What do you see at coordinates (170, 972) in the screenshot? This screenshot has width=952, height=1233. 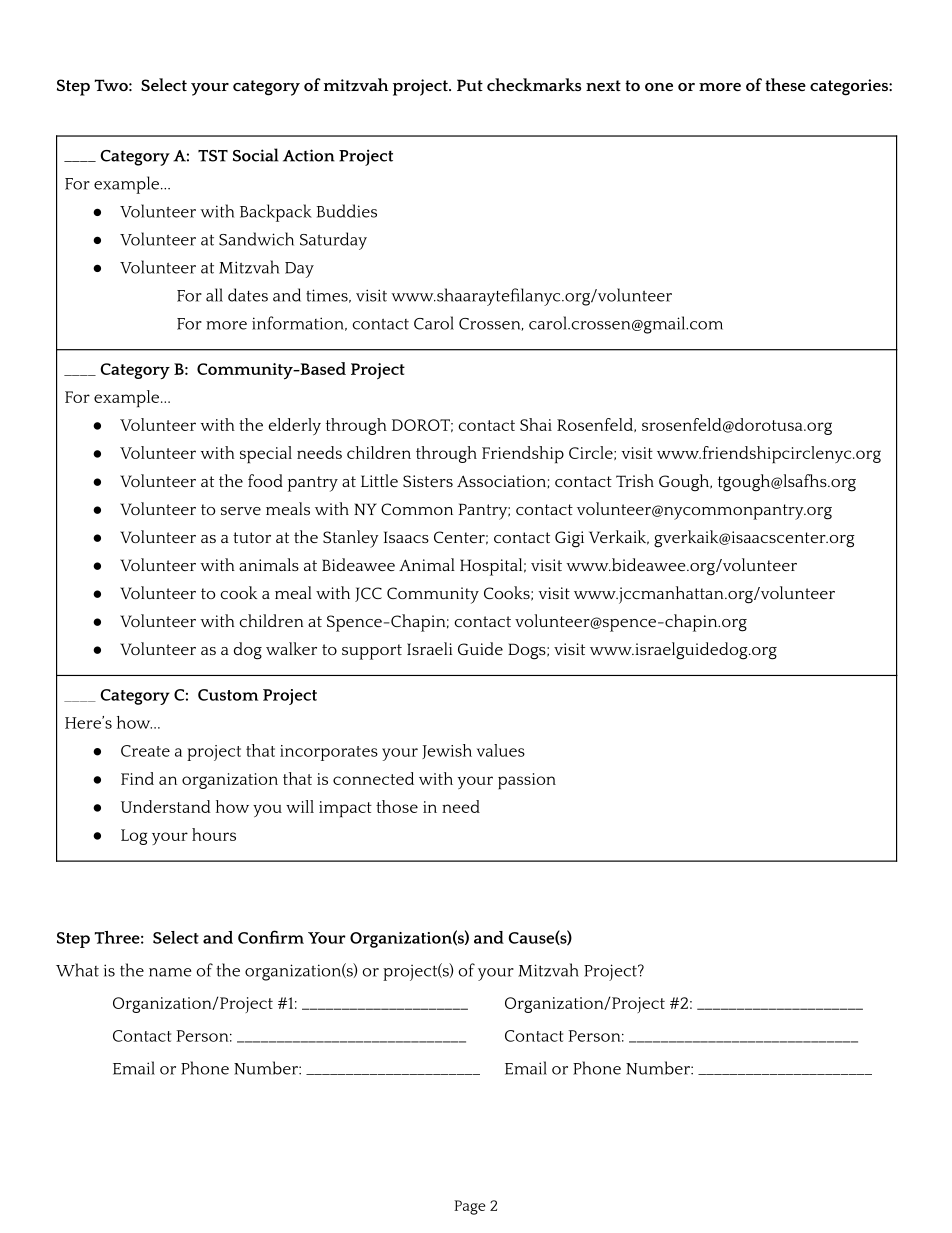 I see `name` at bounding box center [170, 972].
